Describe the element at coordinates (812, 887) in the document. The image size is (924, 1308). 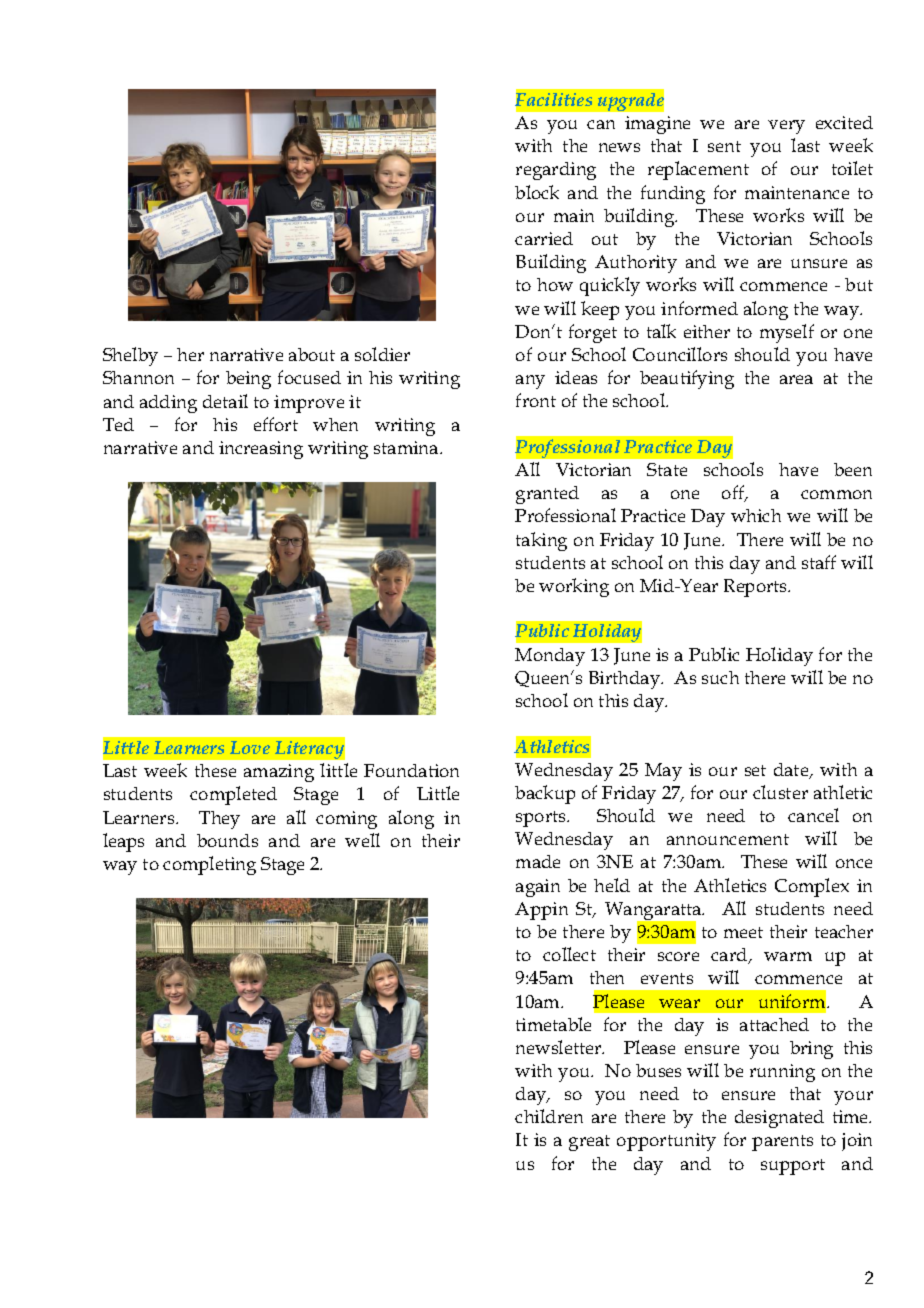
I see `Complex` at that location.
